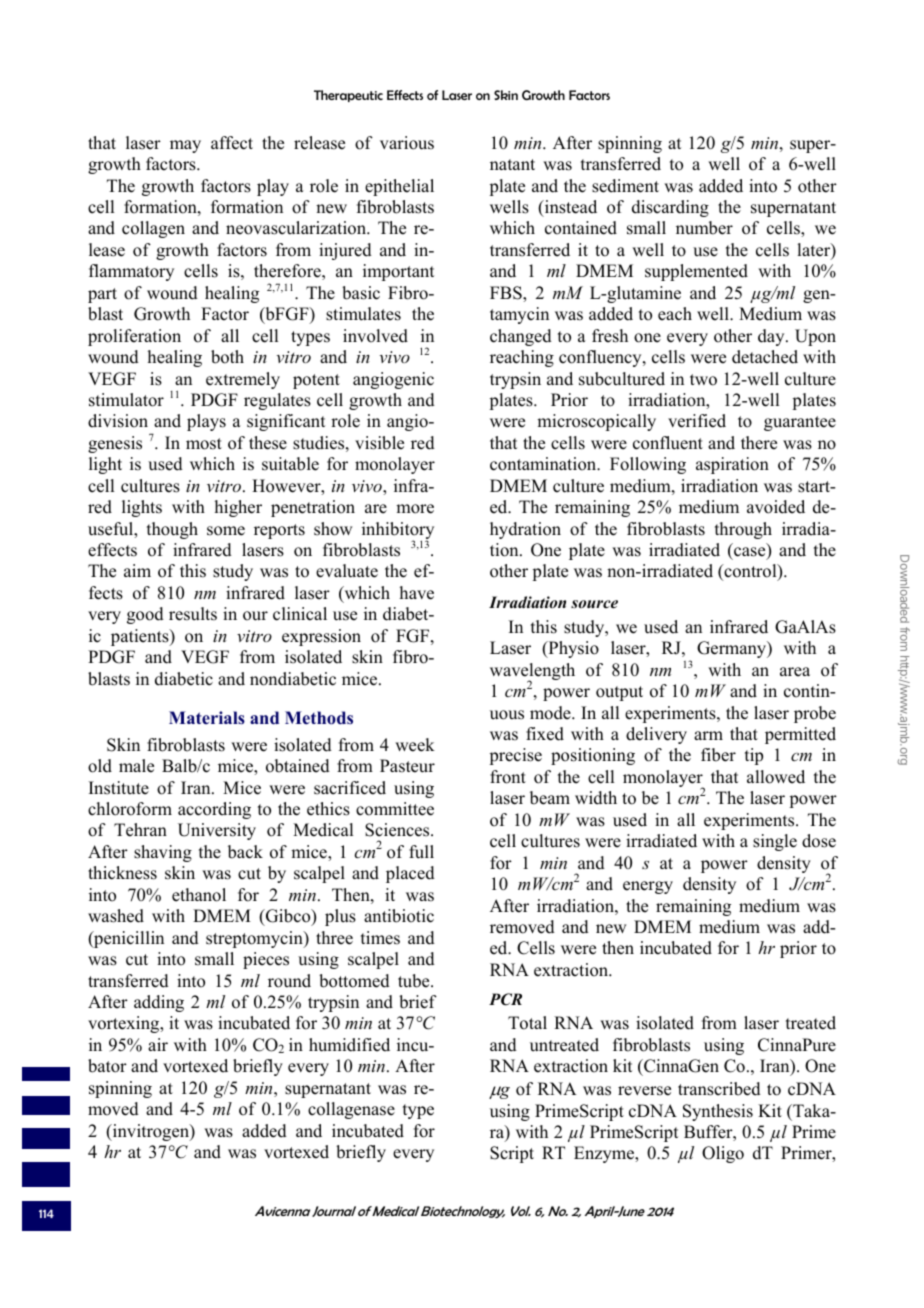 This screenshot has width=924, height=1308. Describe the element at coordinates (795, 672) in the screenshot. I see `area` at that location.
